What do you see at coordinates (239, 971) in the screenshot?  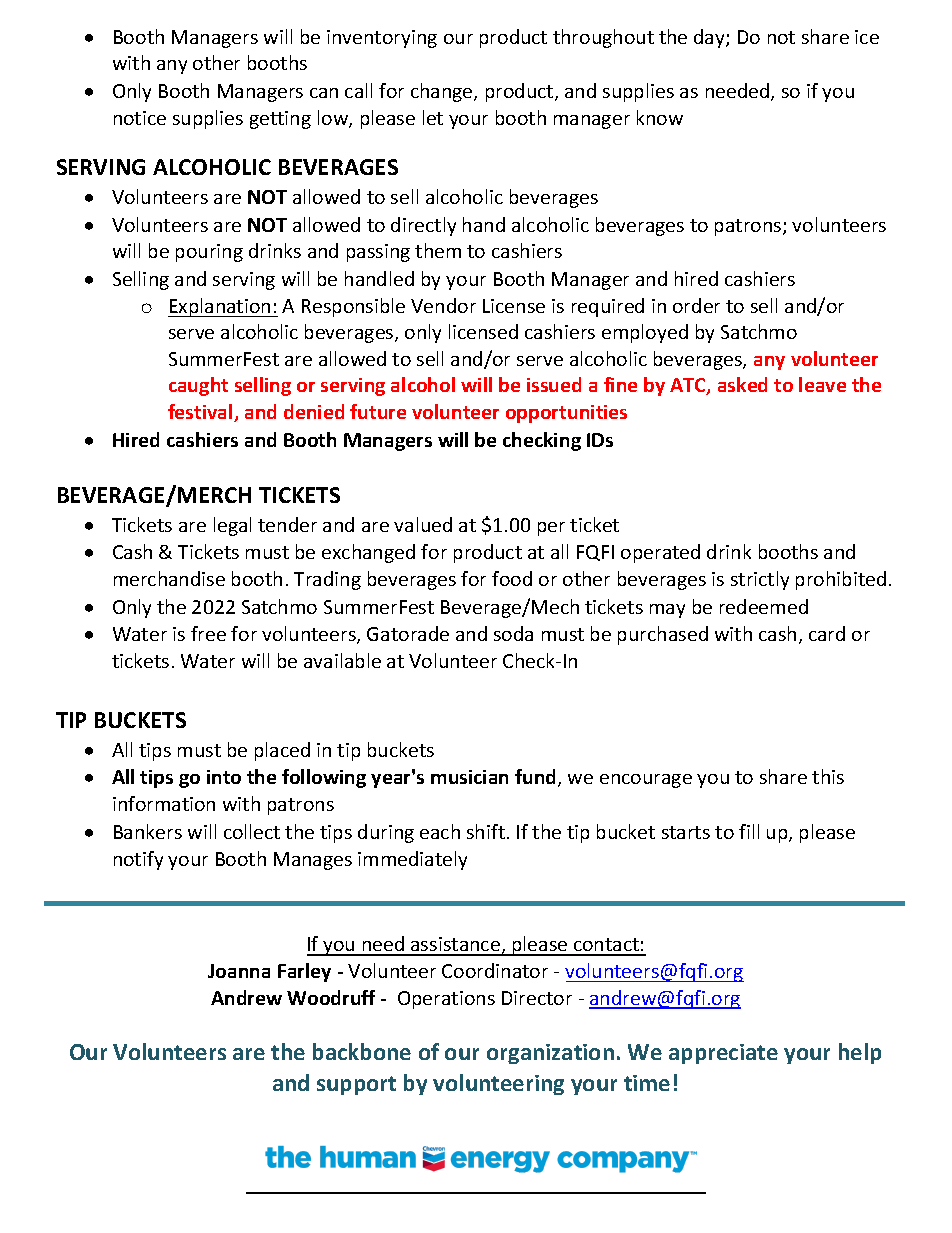 I see `Joanna` at bounding box center [239, 971].
